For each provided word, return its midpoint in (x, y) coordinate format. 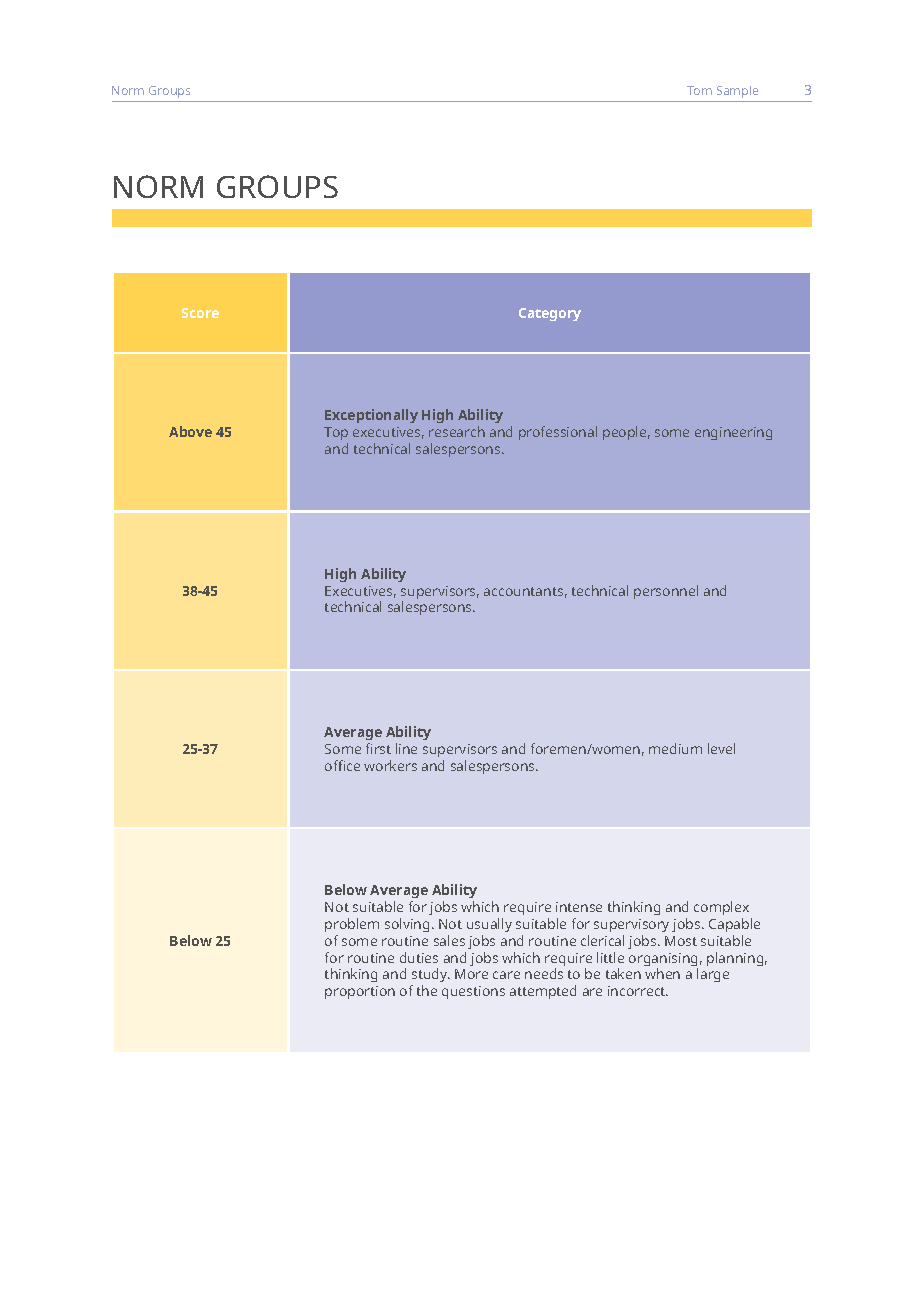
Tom (699, 90)
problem (352, 925)
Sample (737, 92)
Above (190, 431)
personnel (666, 592)
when (662, 973)
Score (200, 313)
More (471, 974)
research (457, 431)
